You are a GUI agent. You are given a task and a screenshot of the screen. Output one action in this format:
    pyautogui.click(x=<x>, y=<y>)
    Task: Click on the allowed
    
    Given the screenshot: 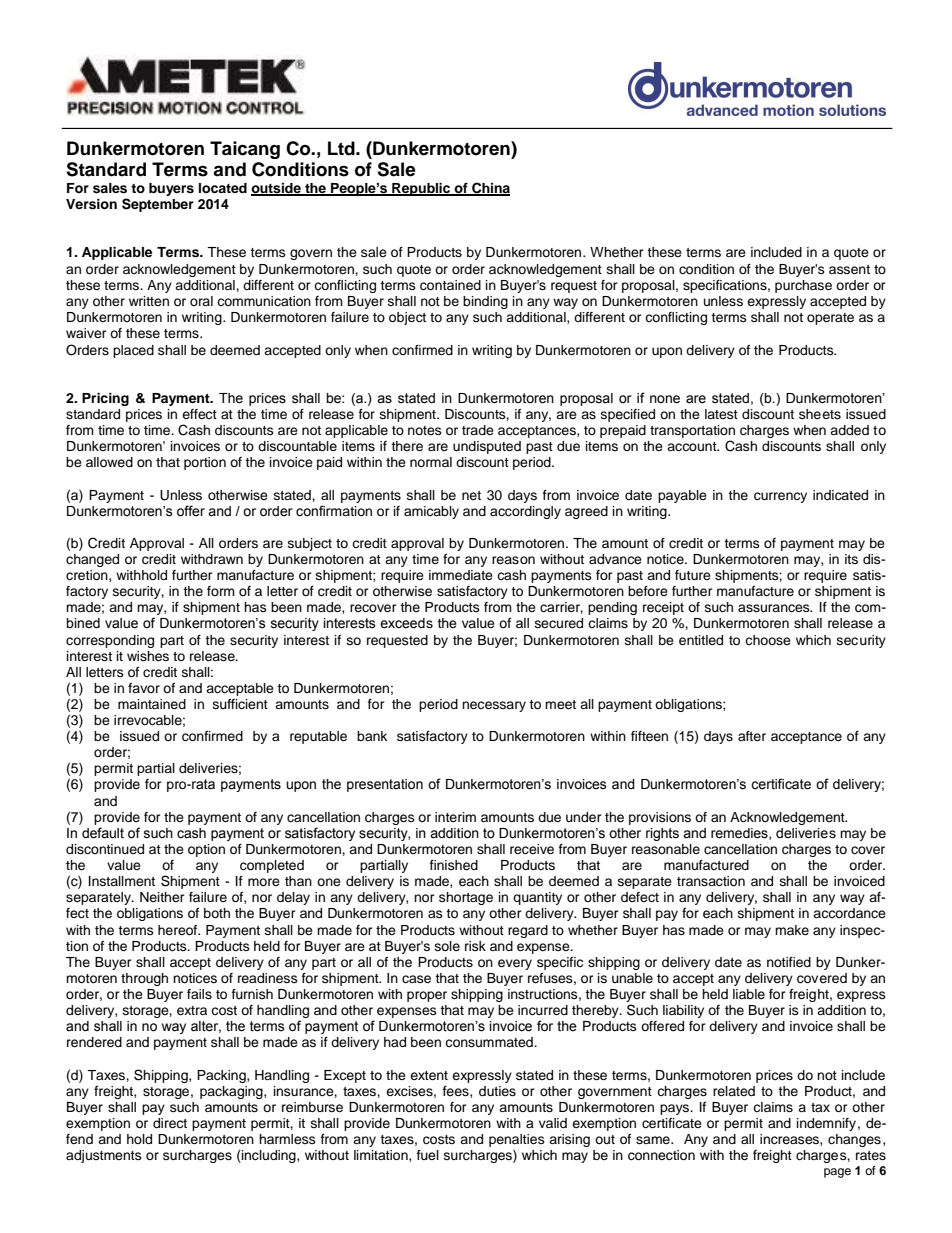 What is the action you would take?
    pyautogui.click(x=109, y=462)
